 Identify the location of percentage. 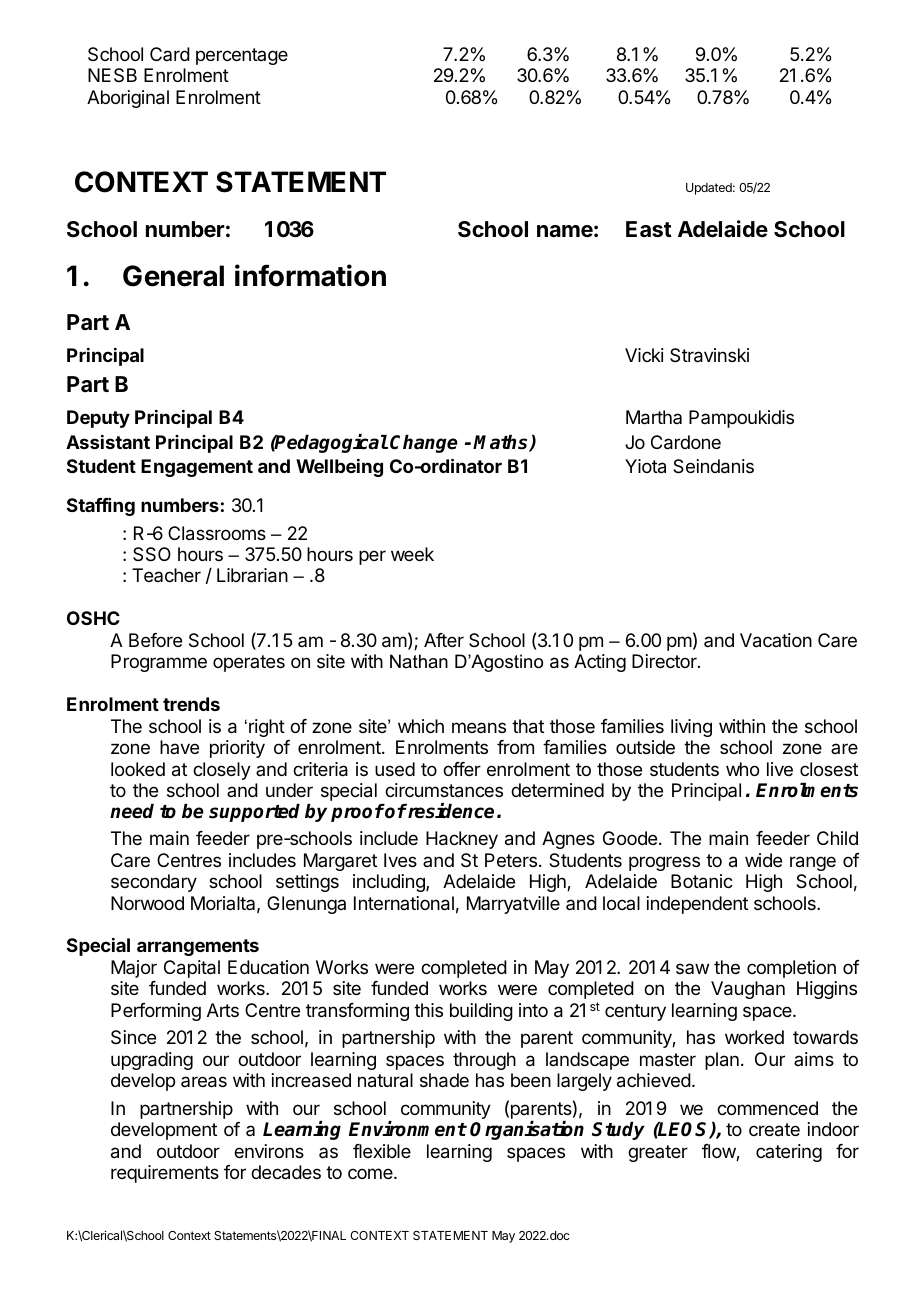
(242, 56).
